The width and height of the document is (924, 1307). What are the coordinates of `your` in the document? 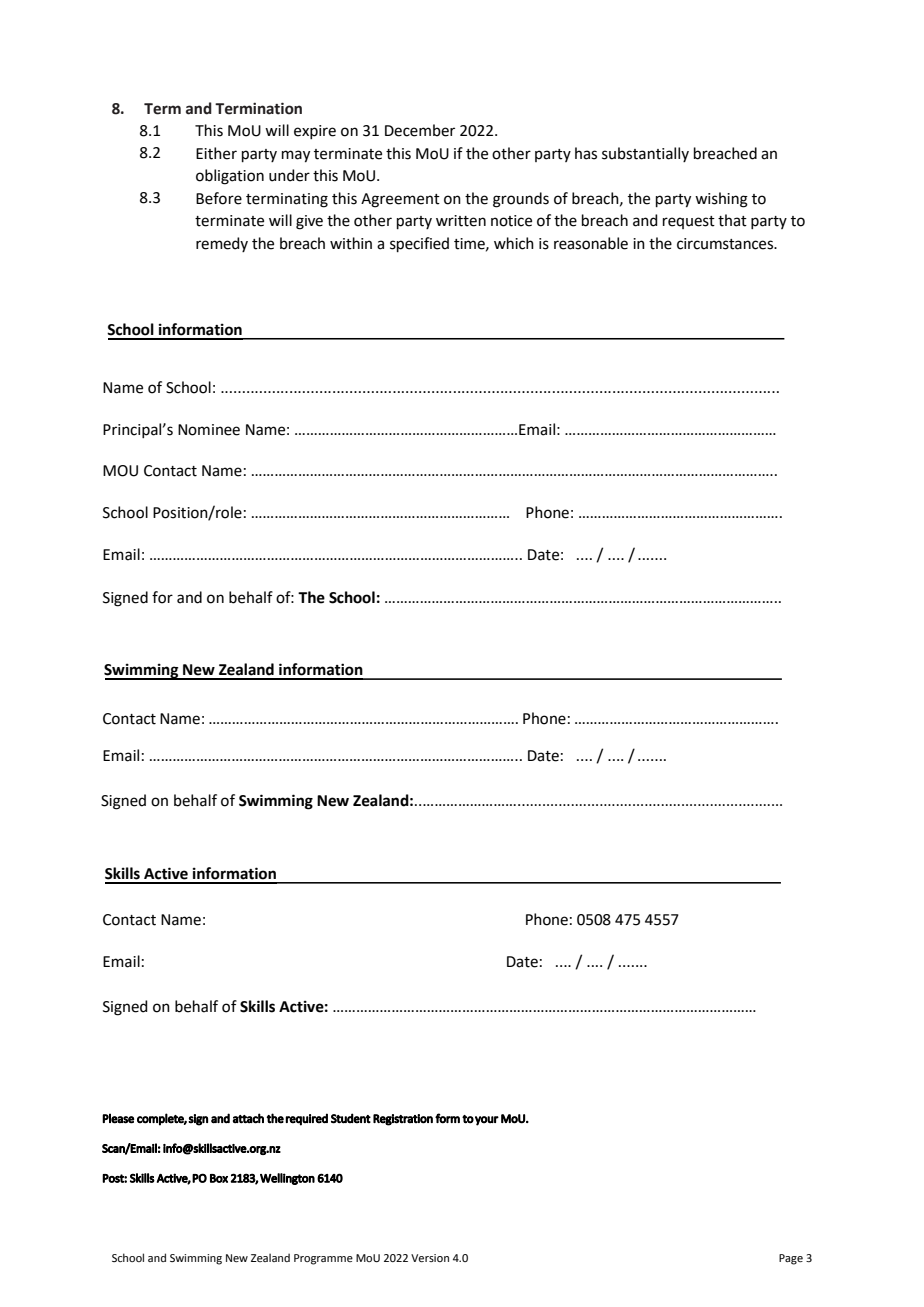 It's located at (487, 1121).
